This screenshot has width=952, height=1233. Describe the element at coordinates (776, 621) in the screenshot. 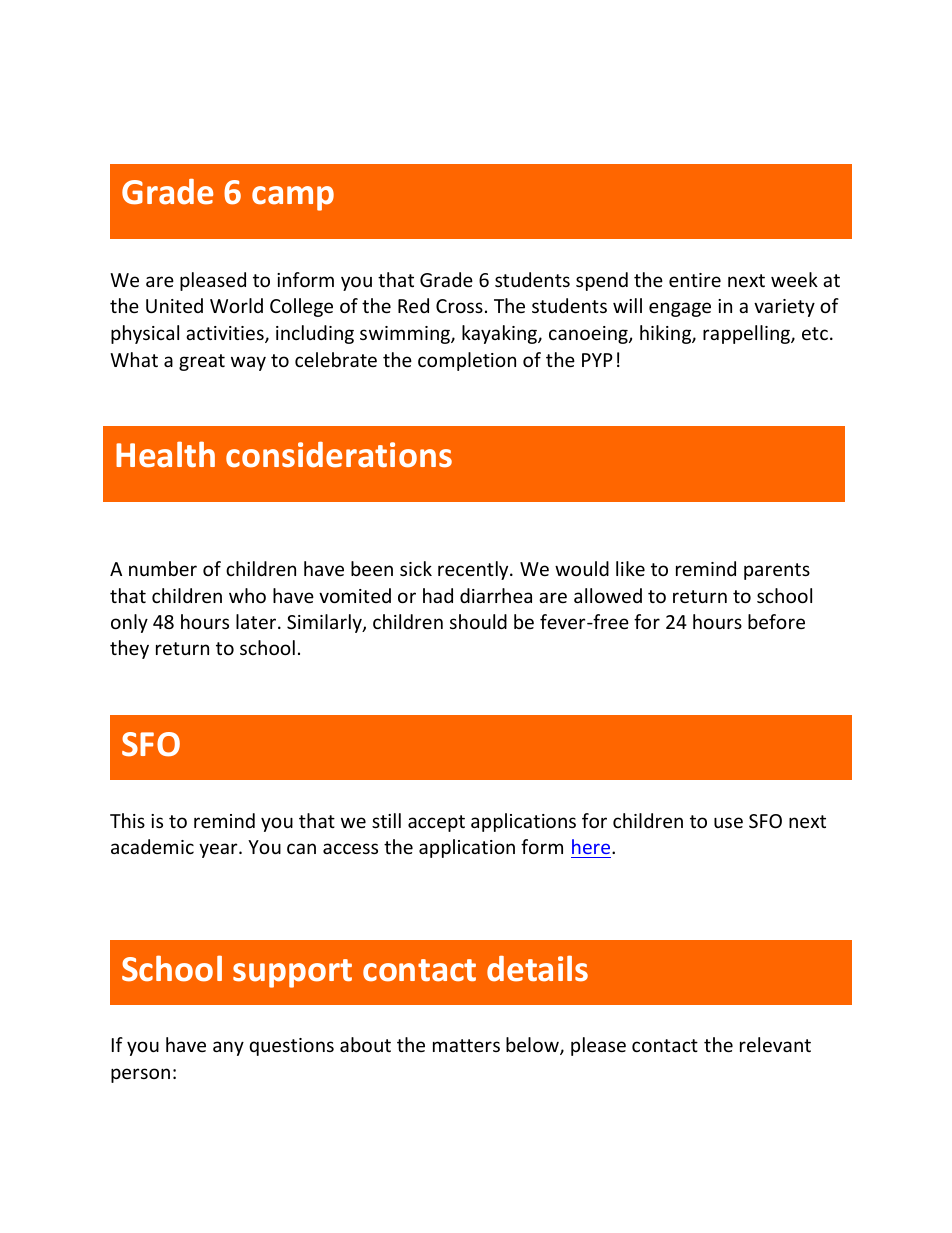

I see `before` at that location.
